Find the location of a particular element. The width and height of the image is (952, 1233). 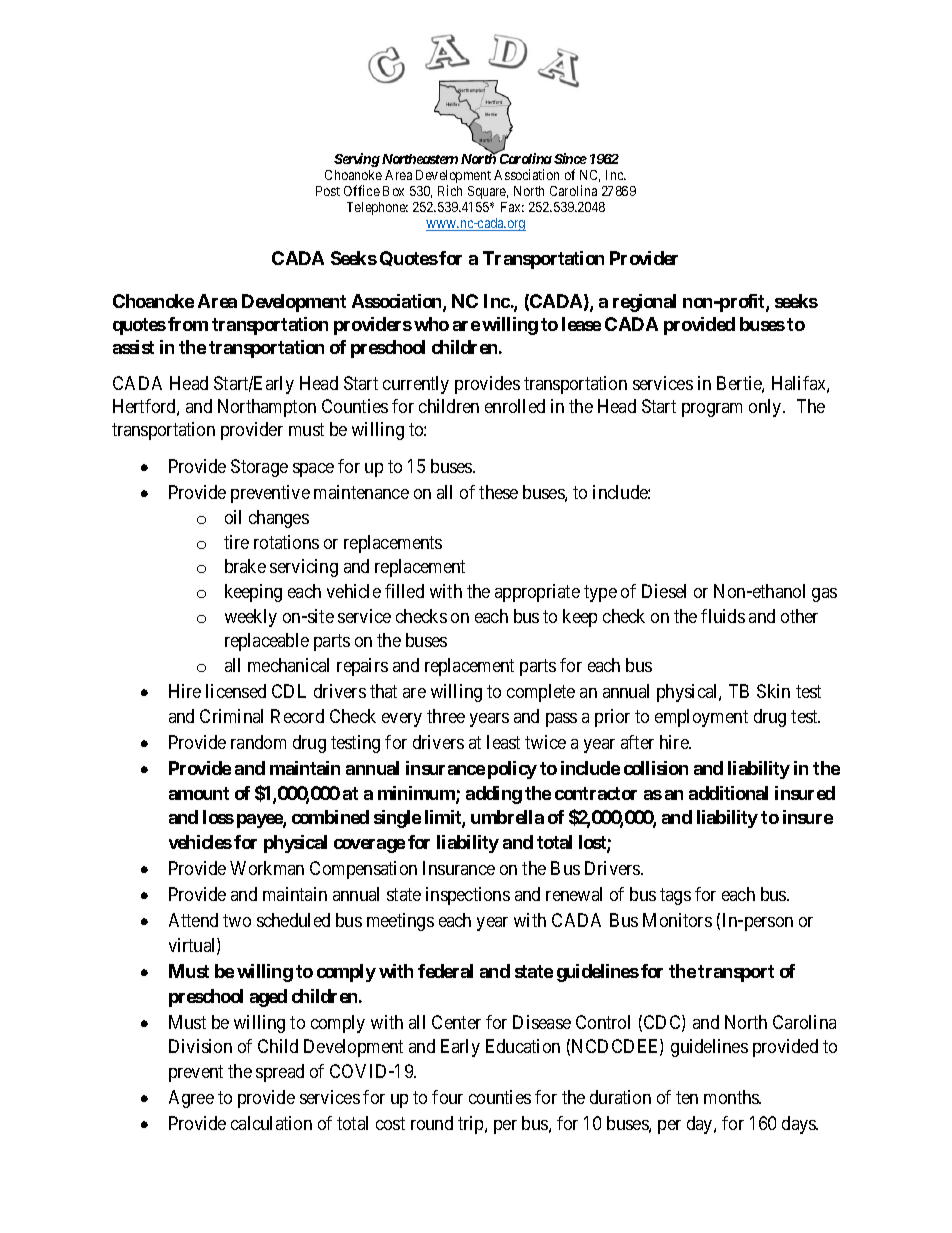

Agree is located at coordinates (191, 1099).
